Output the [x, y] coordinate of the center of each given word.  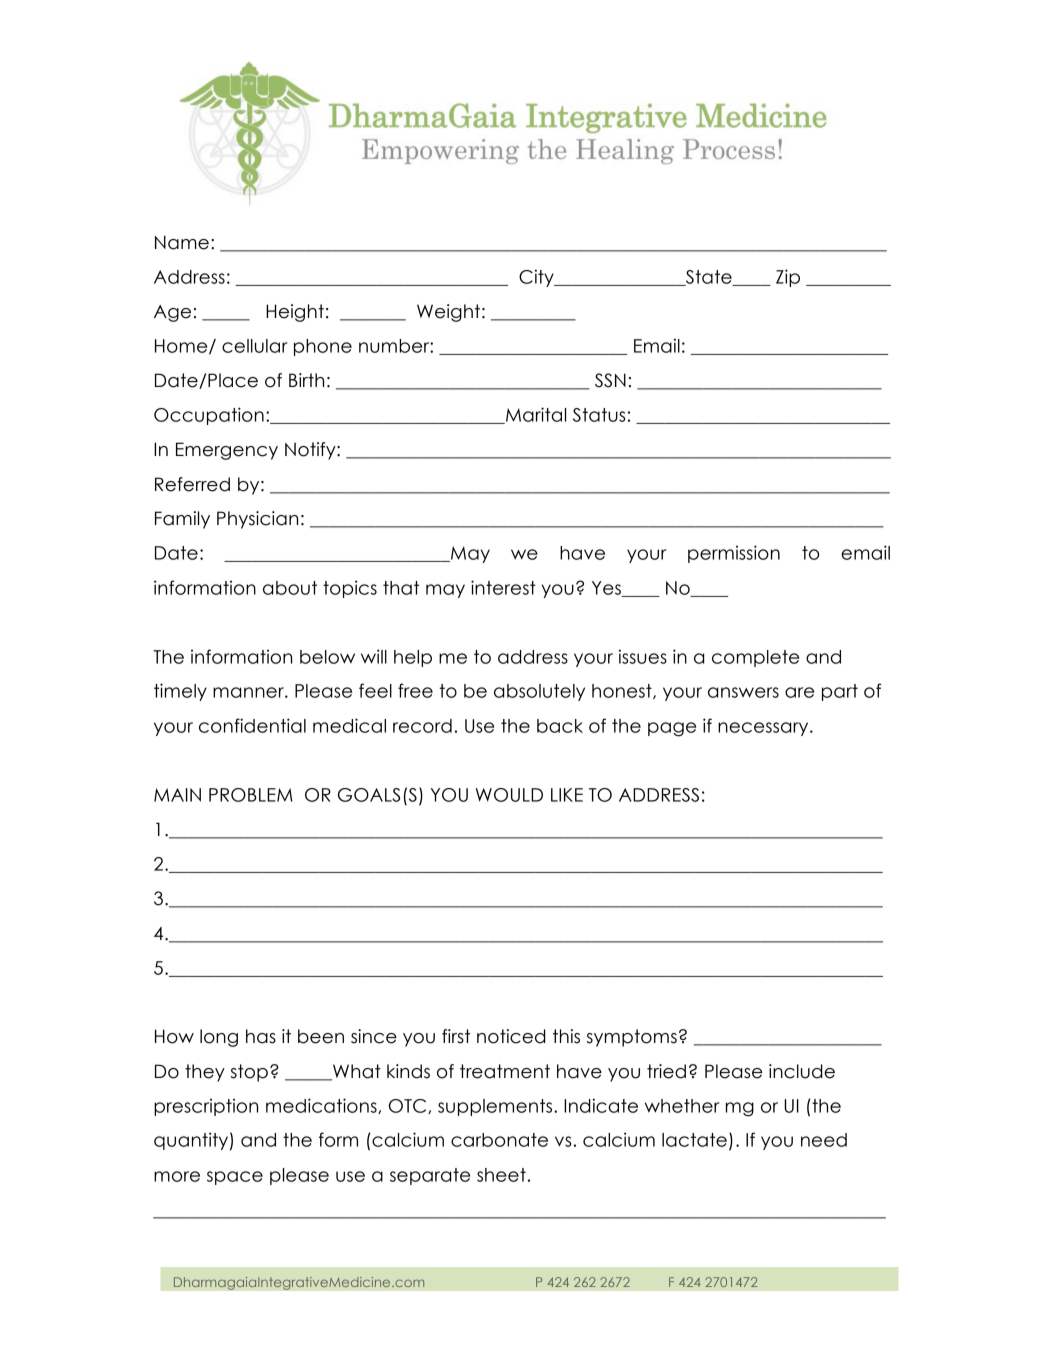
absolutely [539, 692]
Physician [257, 520]
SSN [610, 380]
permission [734, 554]
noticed [511, 1036]
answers [743, 692]
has [261, 1036]
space [235, 1178]
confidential [252, 725]
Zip [788, 278]
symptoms [632, 1038]
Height [295, 313]
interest [503, 587]
